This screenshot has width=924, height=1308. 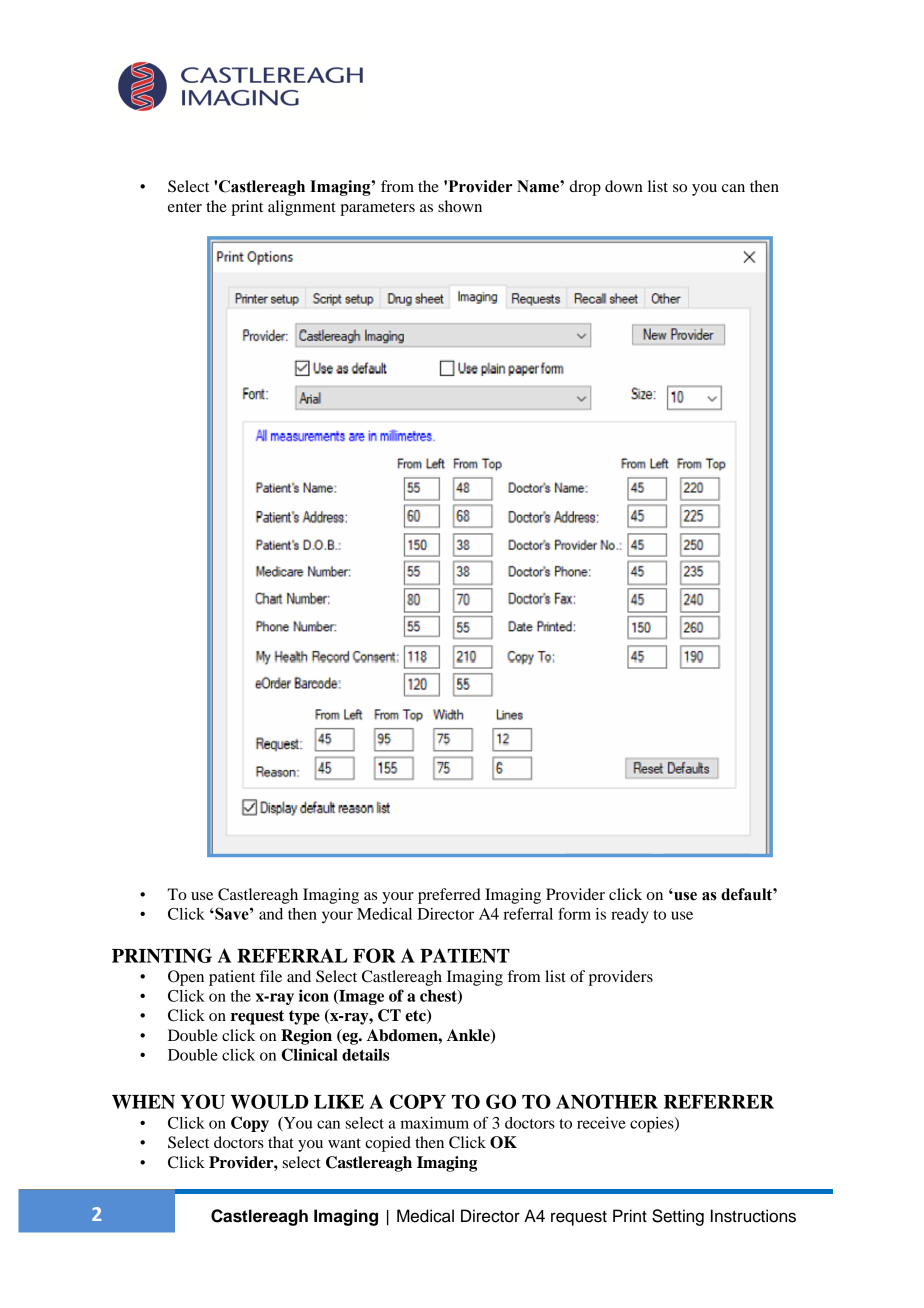 I want to click on default, so click(x=747, y=894).
